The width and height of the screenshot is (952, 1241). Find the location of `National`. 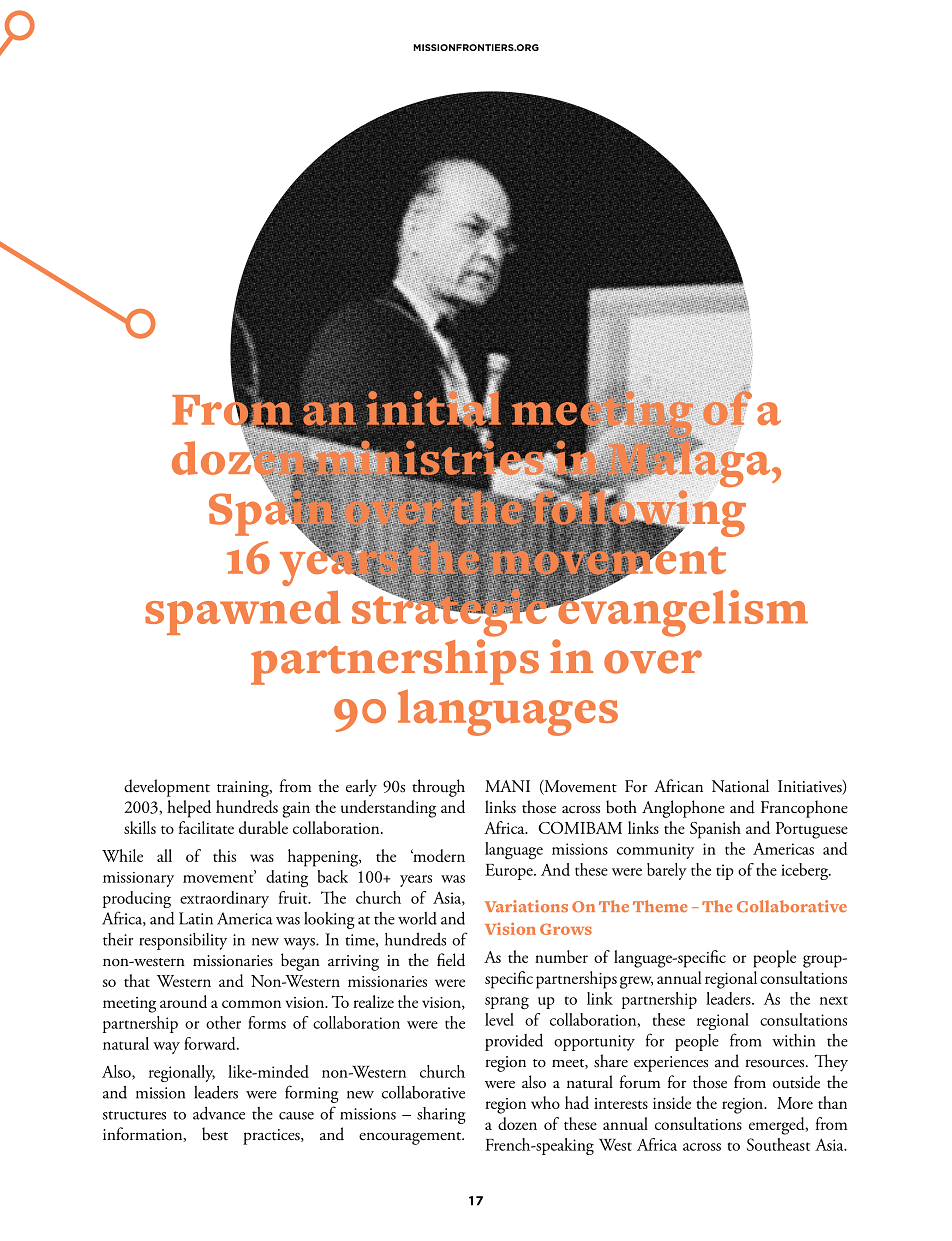

National is located at coordinates (740, 786).
